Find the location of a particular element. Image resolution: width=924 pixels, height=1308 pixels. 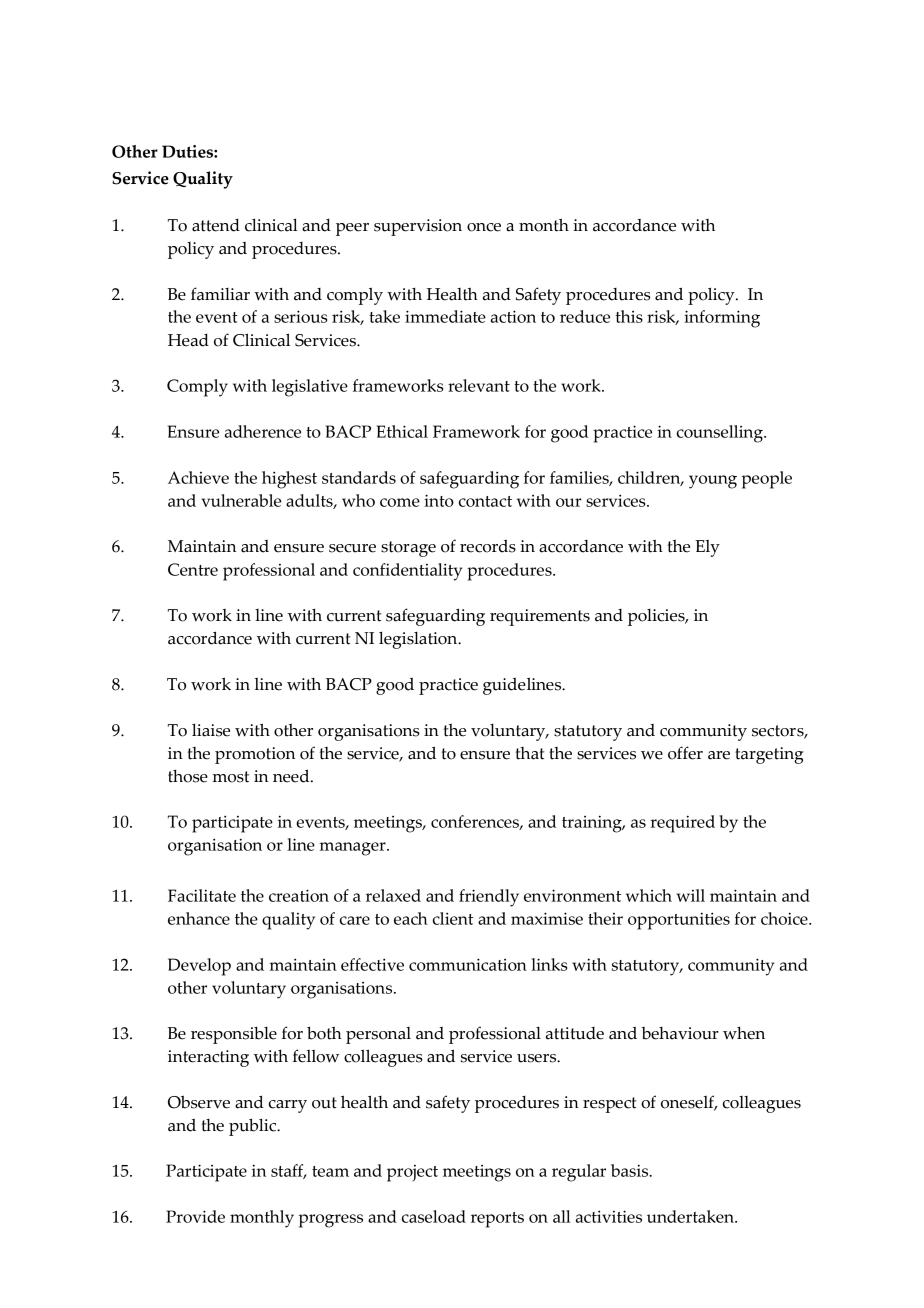

opportunities is located at coordinates (679, 921).
